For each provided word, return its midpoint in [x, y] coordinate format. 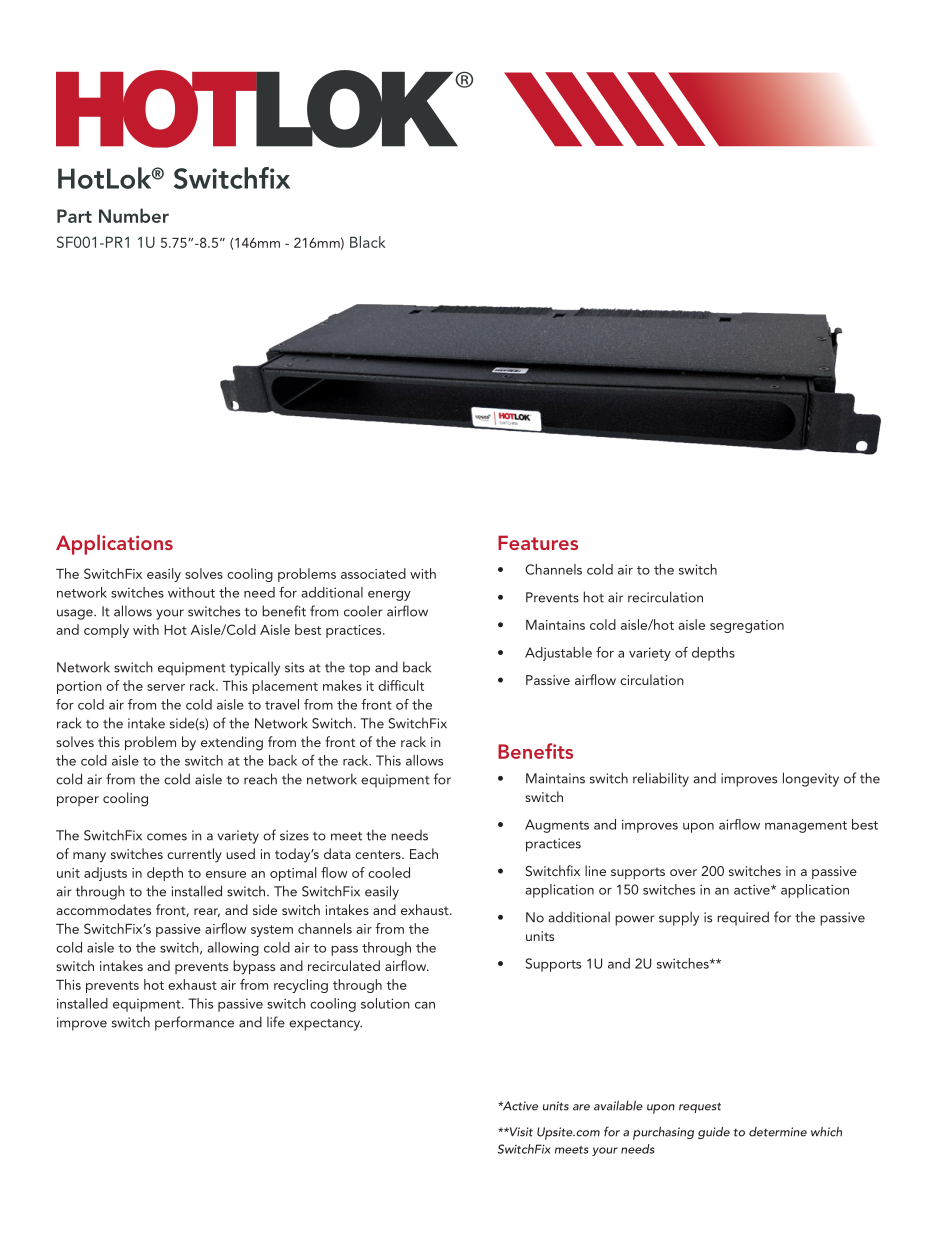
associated [373, 573]
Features [538, 542]
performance [194, 1023]
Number [134, 215]
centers [379, 854]
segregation [747, 626]
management [806, 827]
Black [368, 242]
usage [76, 614]
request [700, 1107]
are [581, 1107]
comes [167, 837]
